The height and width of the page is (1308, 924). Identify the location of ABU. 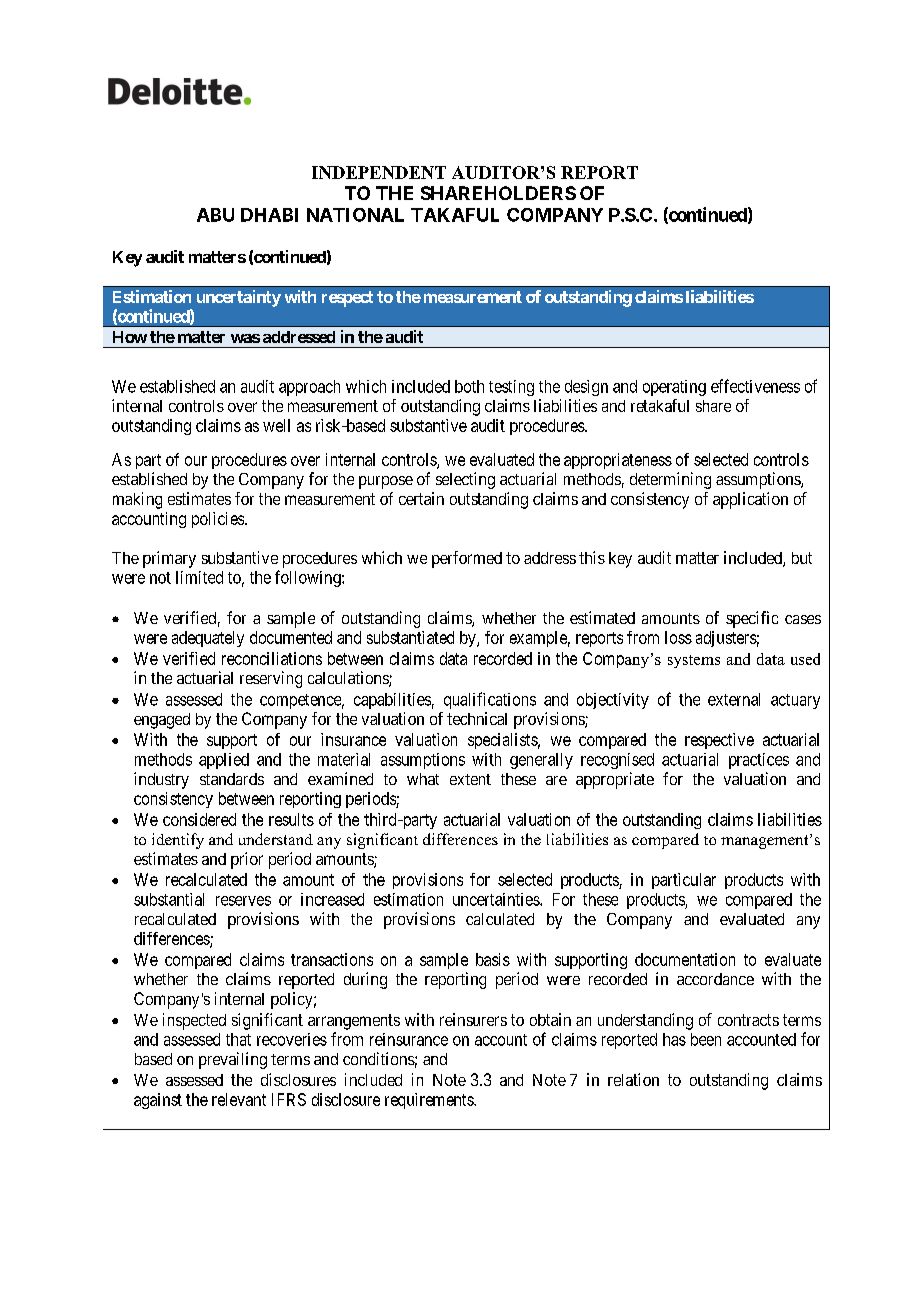
(215, 215).
